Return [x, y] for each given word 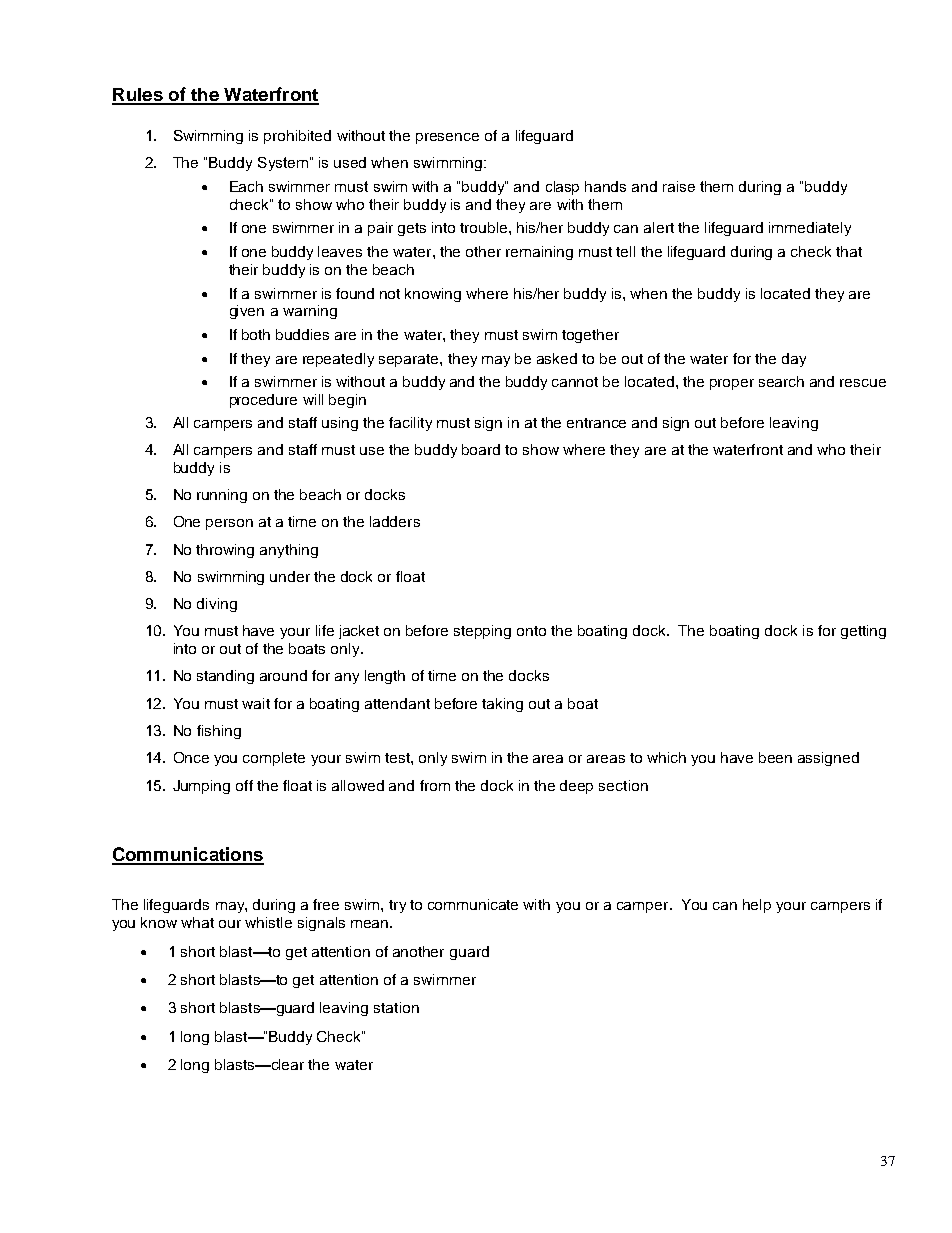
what [197, 922]
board [481, 449]
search [781, 381]
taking [502, 705]
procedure [263, 401]
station [396, 1007]
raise [679, 186]
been [775, 757]
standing [225, 677]
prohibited [297, 137]
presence [447, 138]
